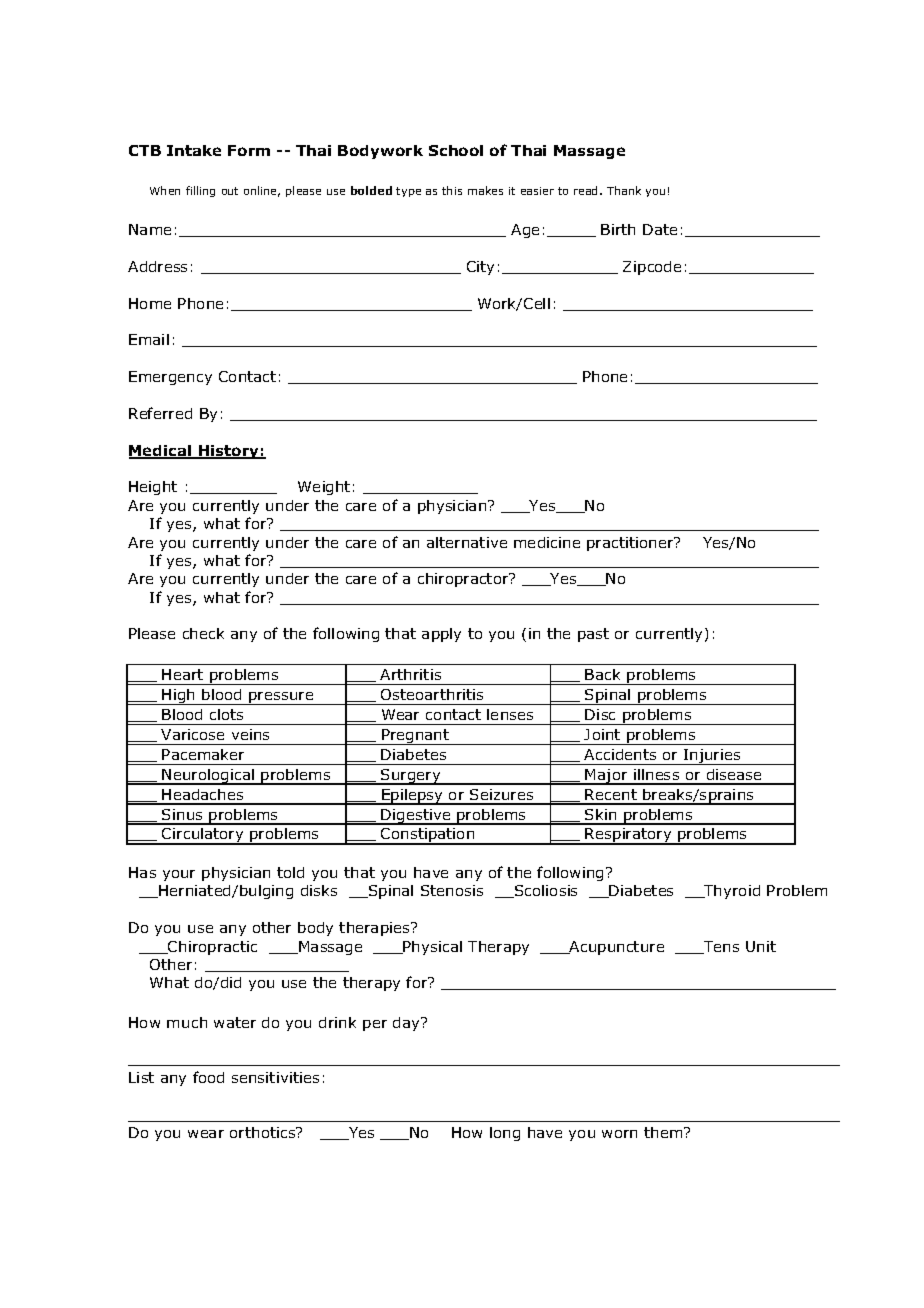  Describe the element at coordinates (179, 875) in the image. I see `your` at that location.
